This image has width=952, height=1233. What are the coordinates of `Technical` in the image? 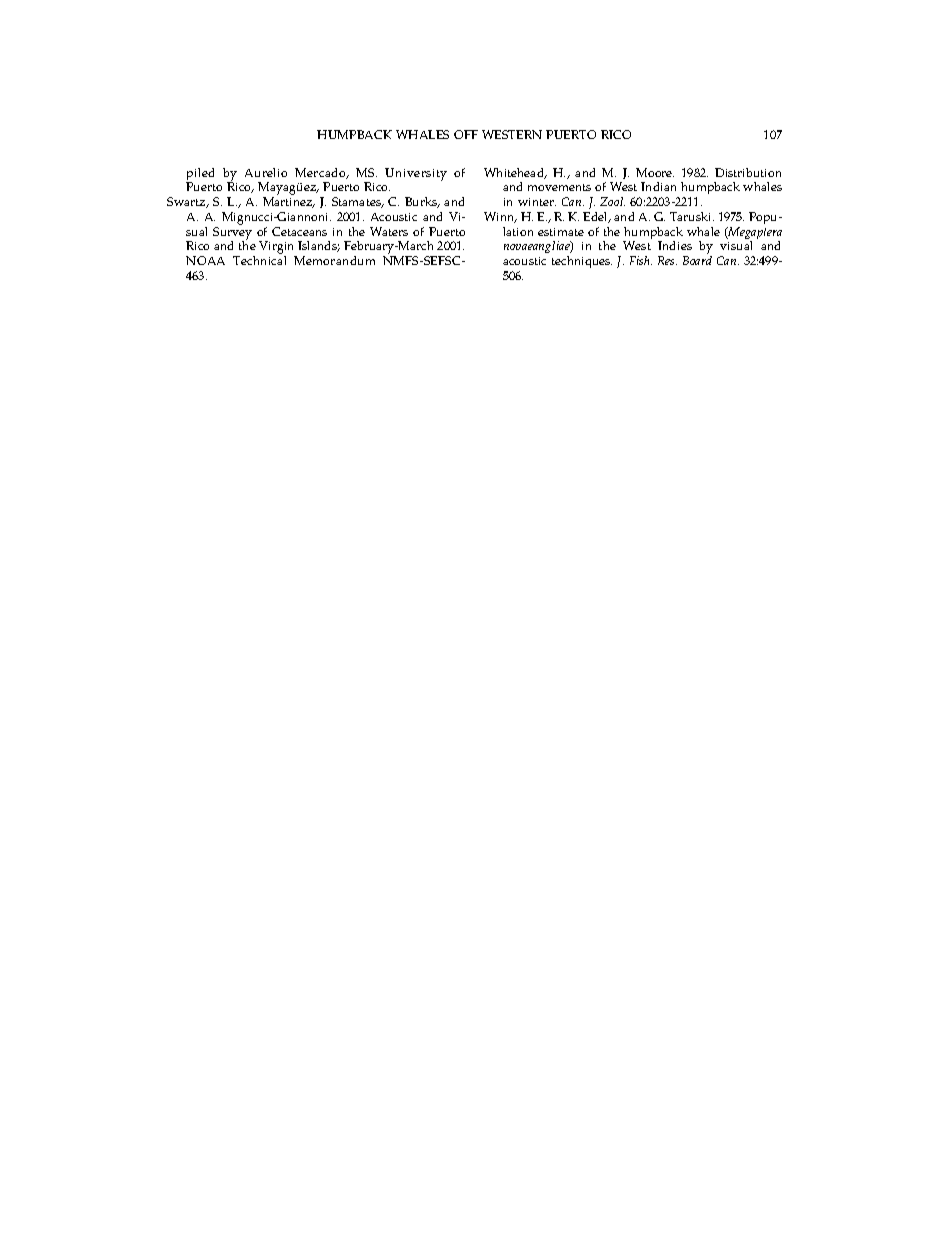 It's located at (259, 260).
